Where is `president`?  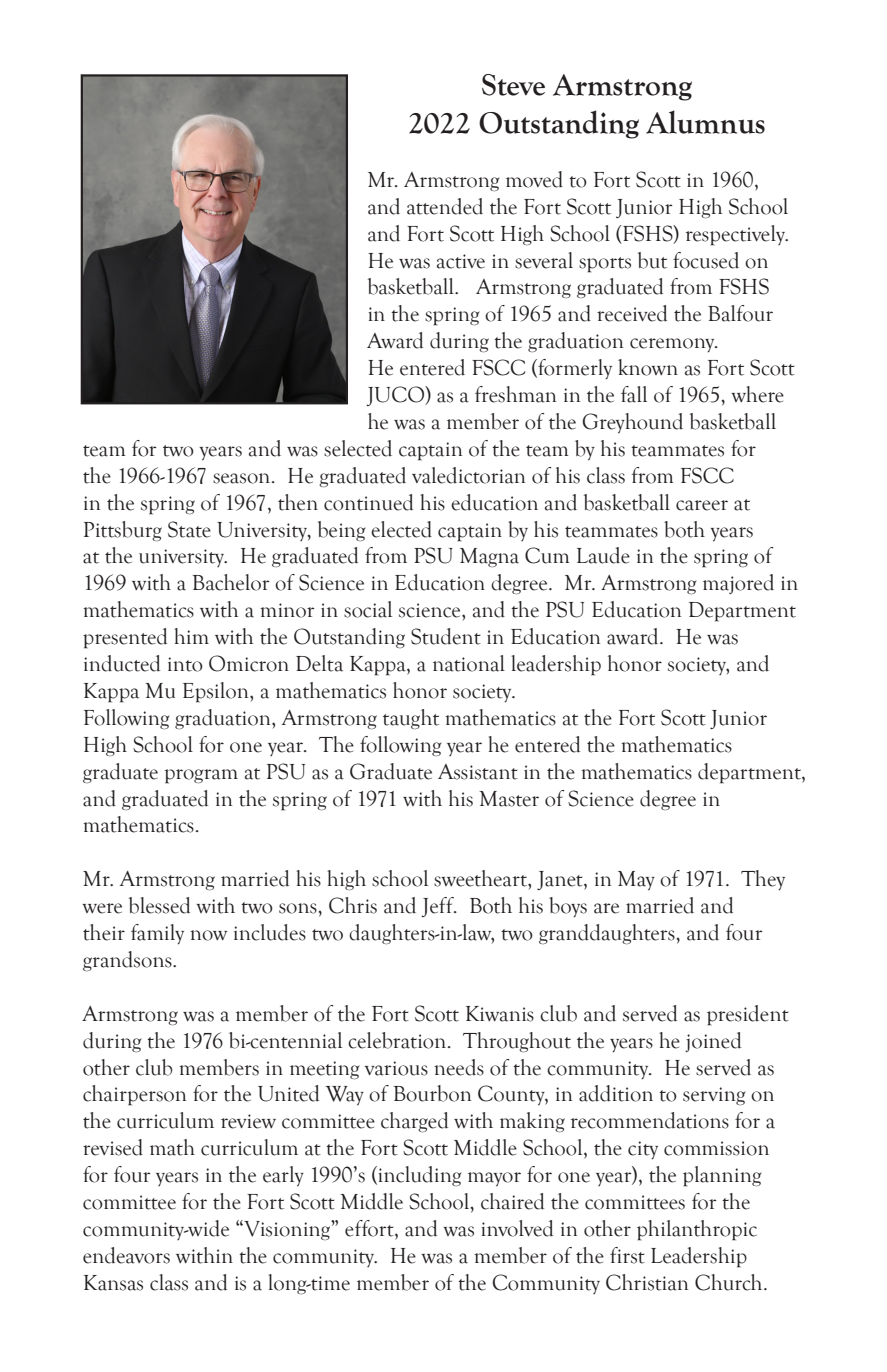 president is located at coordinates (748, 1015).
